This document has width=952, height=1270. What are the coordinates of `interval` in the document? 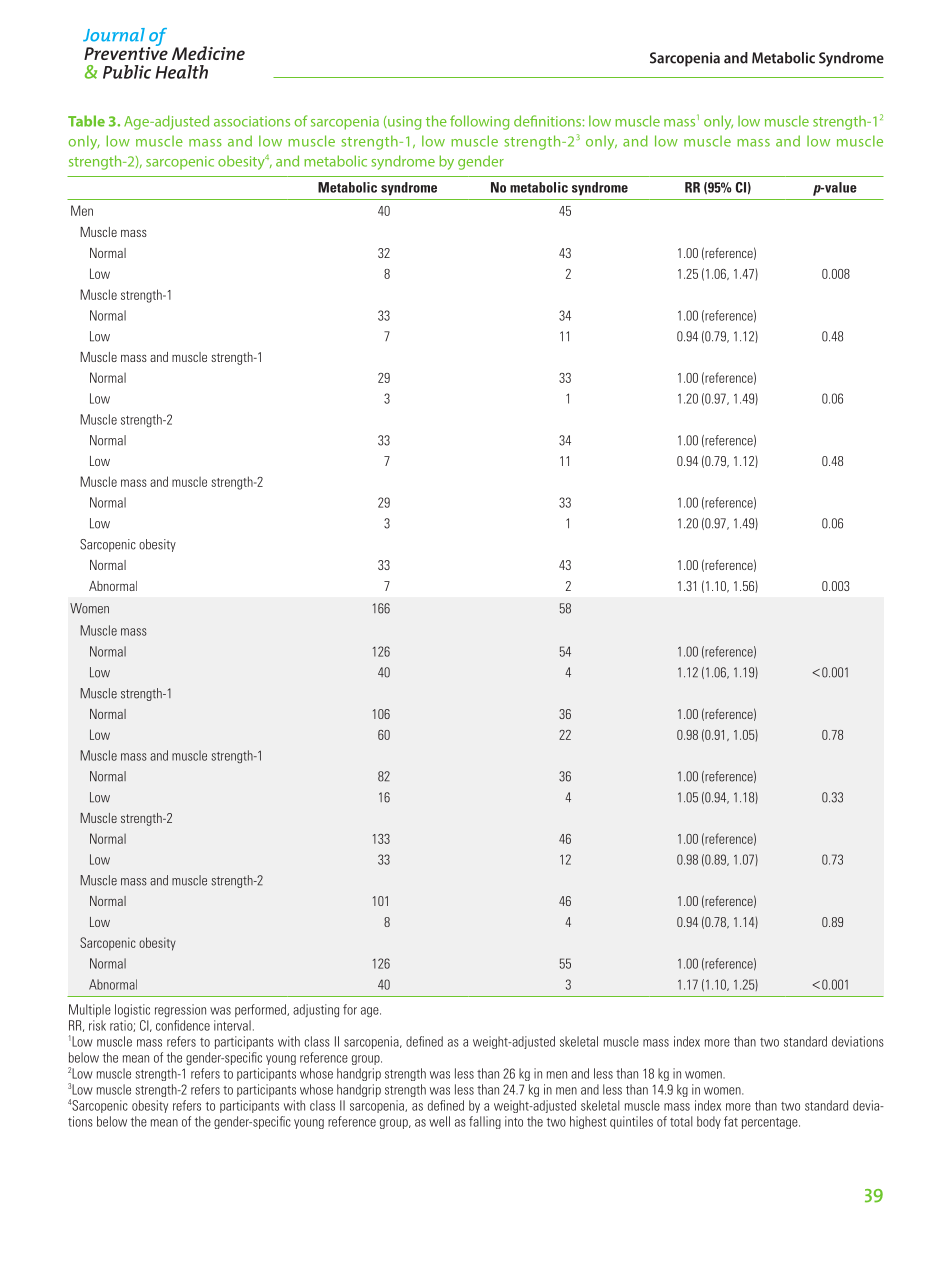 It's located at (232, 1025).
